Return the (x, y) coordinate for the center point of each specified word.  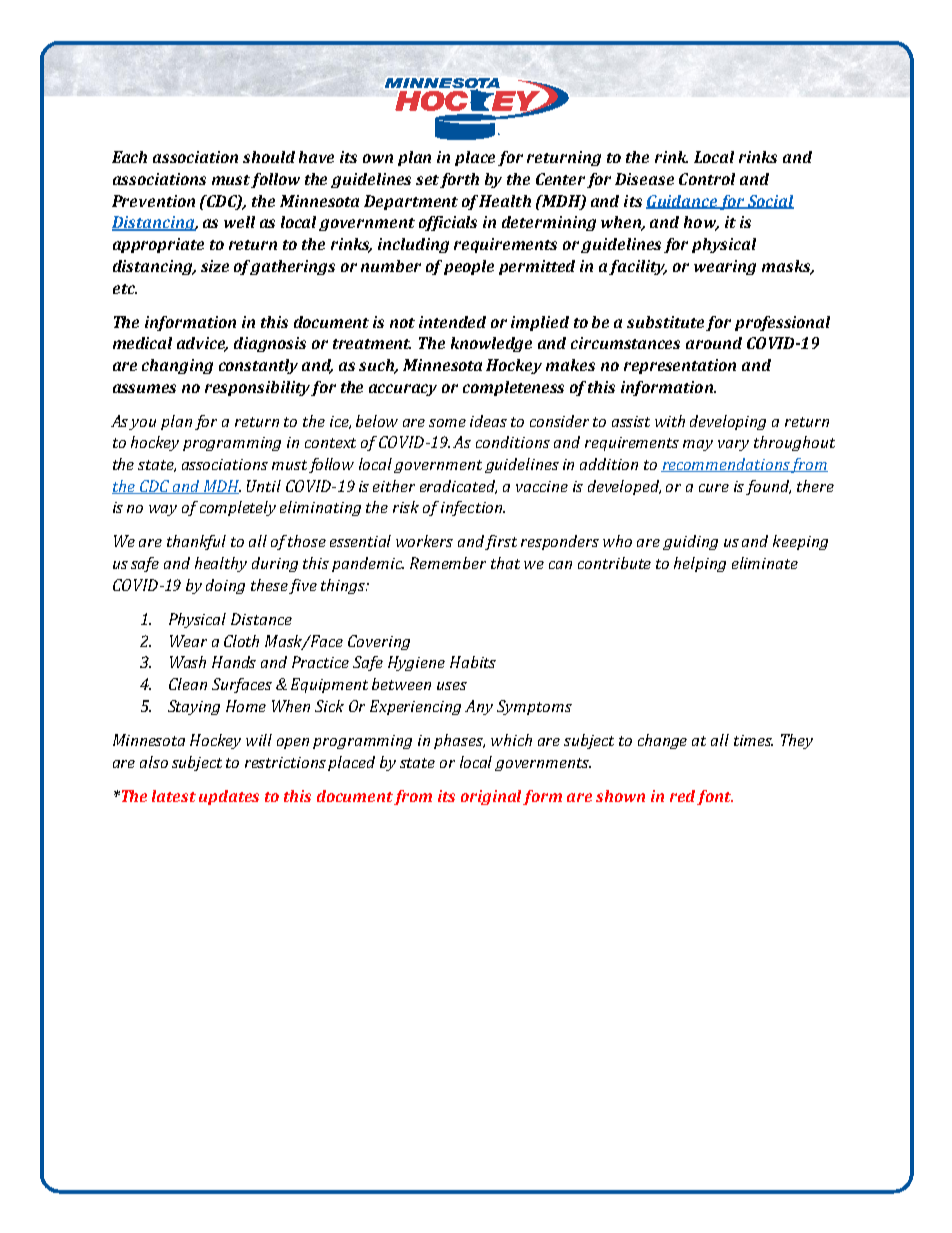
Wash (188, 662)
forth (459, 180)
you (142, 424)
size (215, 266)
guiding (690, 542)
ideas (488, 421)
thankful (196, 542)
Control (707, 179)
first (501, 542)
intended (452, 322)
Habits (473, 662)
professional (782, 323)
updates (229, 797)
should (269, 157)
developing (728, 422)
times (753, 740)
